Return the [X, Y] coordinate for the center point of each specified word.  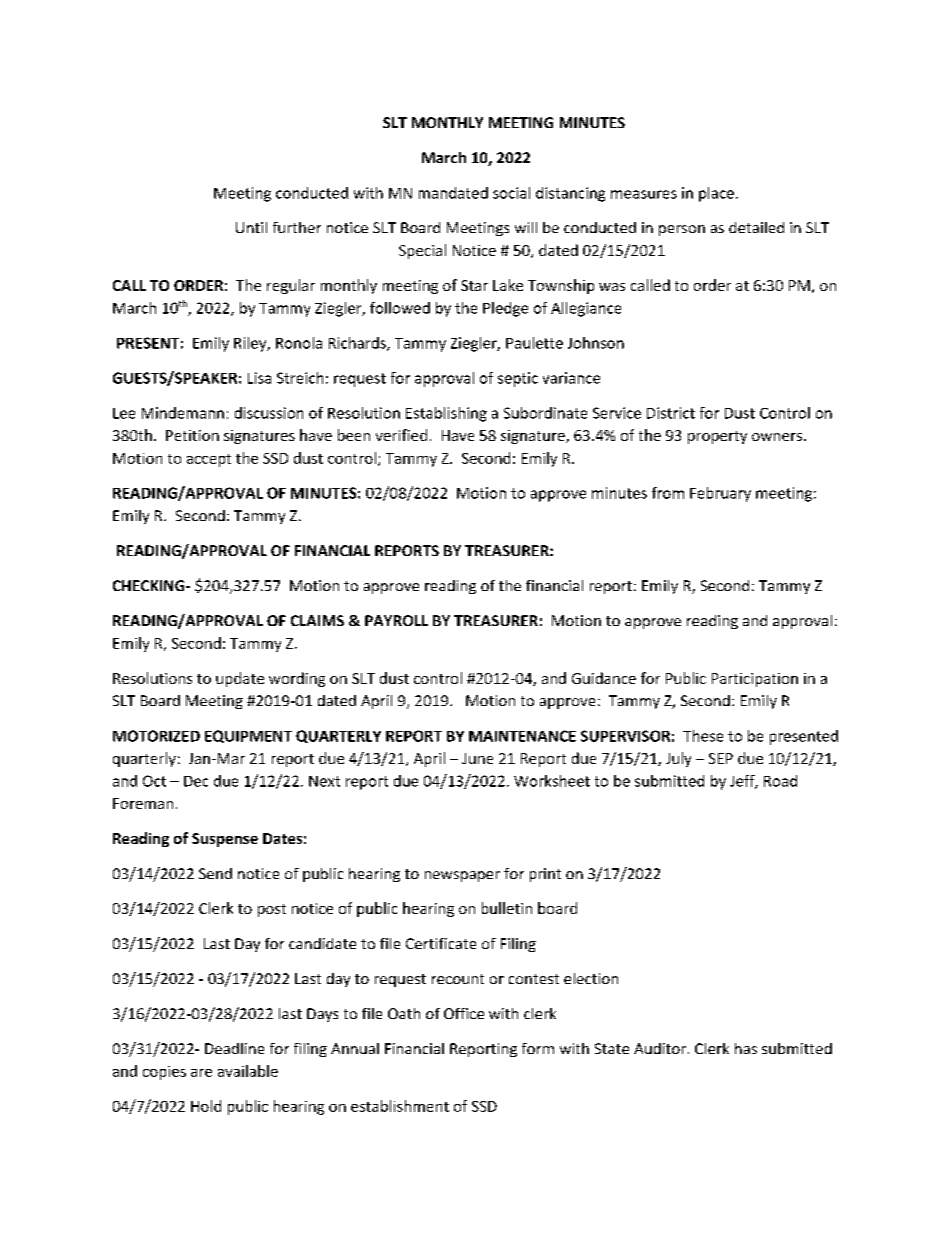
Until [251, 227]
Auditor [660, 1048]
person [682, 230]
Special [422, 251]
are [201, 1073]
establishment [400, 1106]
